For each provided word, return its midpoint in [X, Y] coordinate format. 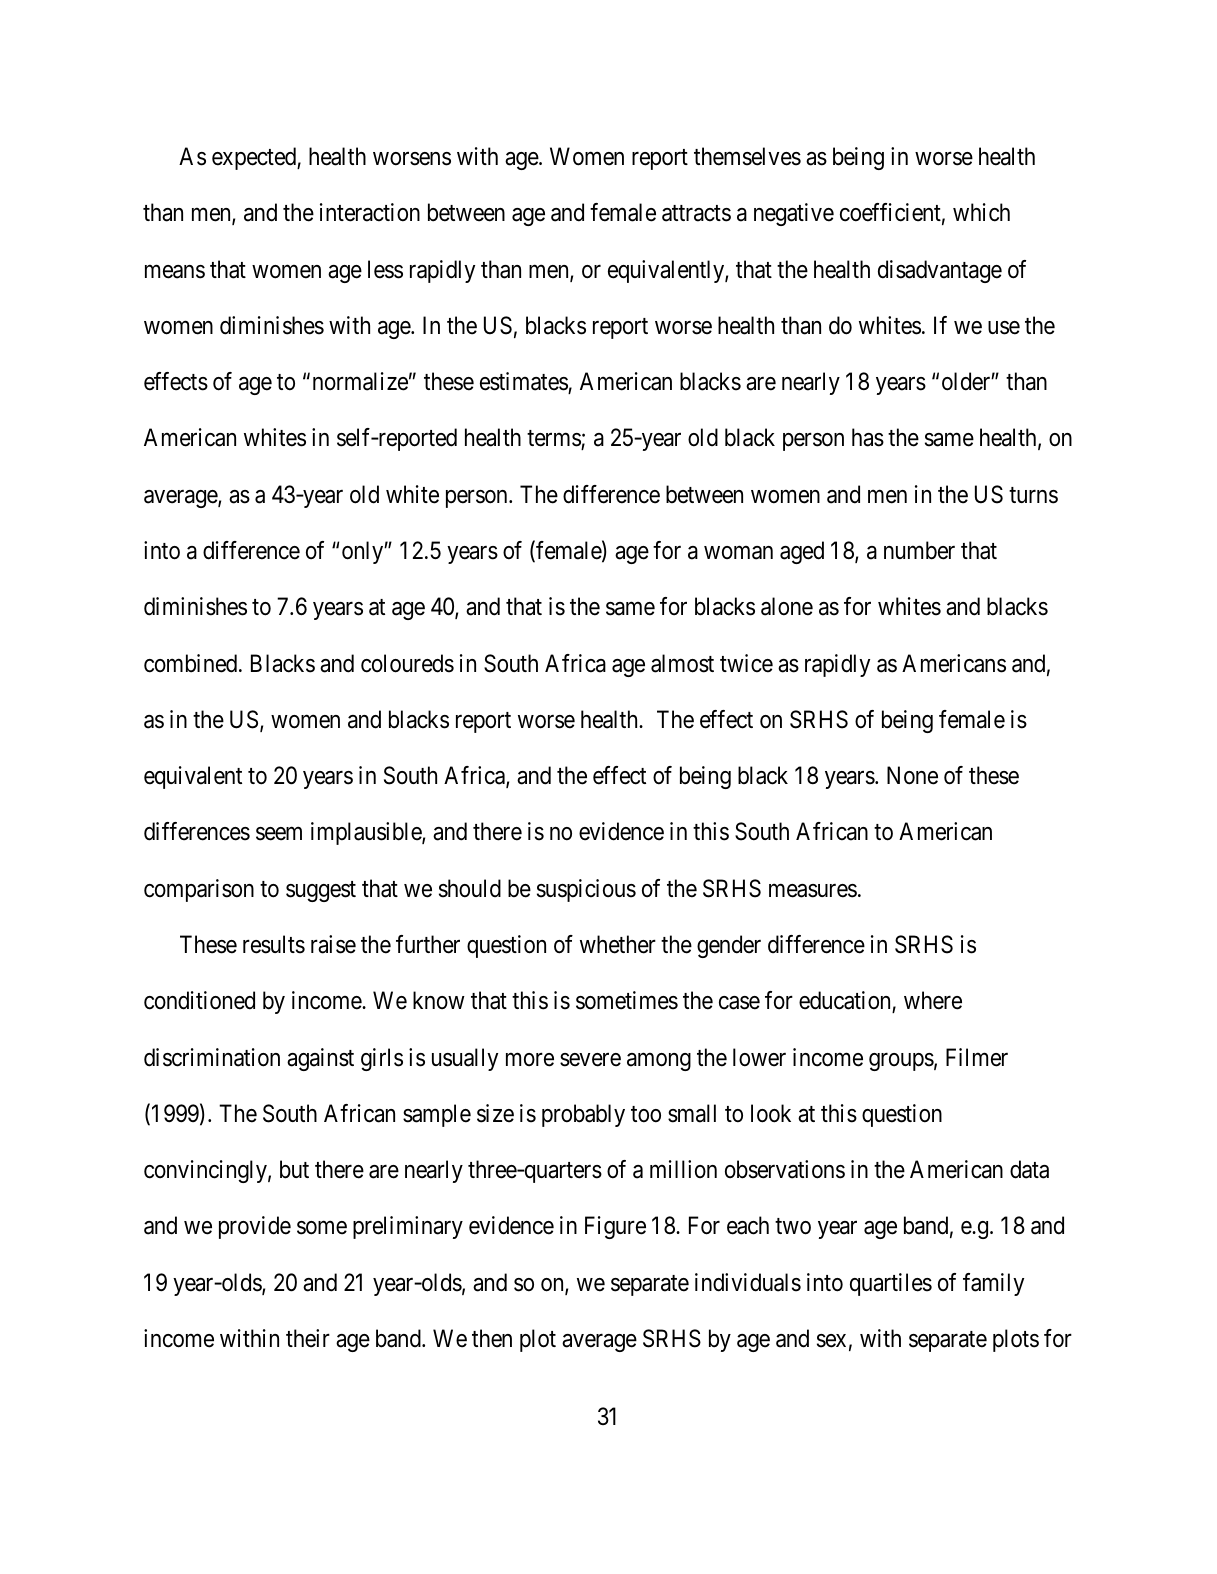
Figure [615, 1227]
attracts [696, 214]
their [308, 1338]
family [993, 1284]
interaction [370, 212]
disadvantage [940, 271]
